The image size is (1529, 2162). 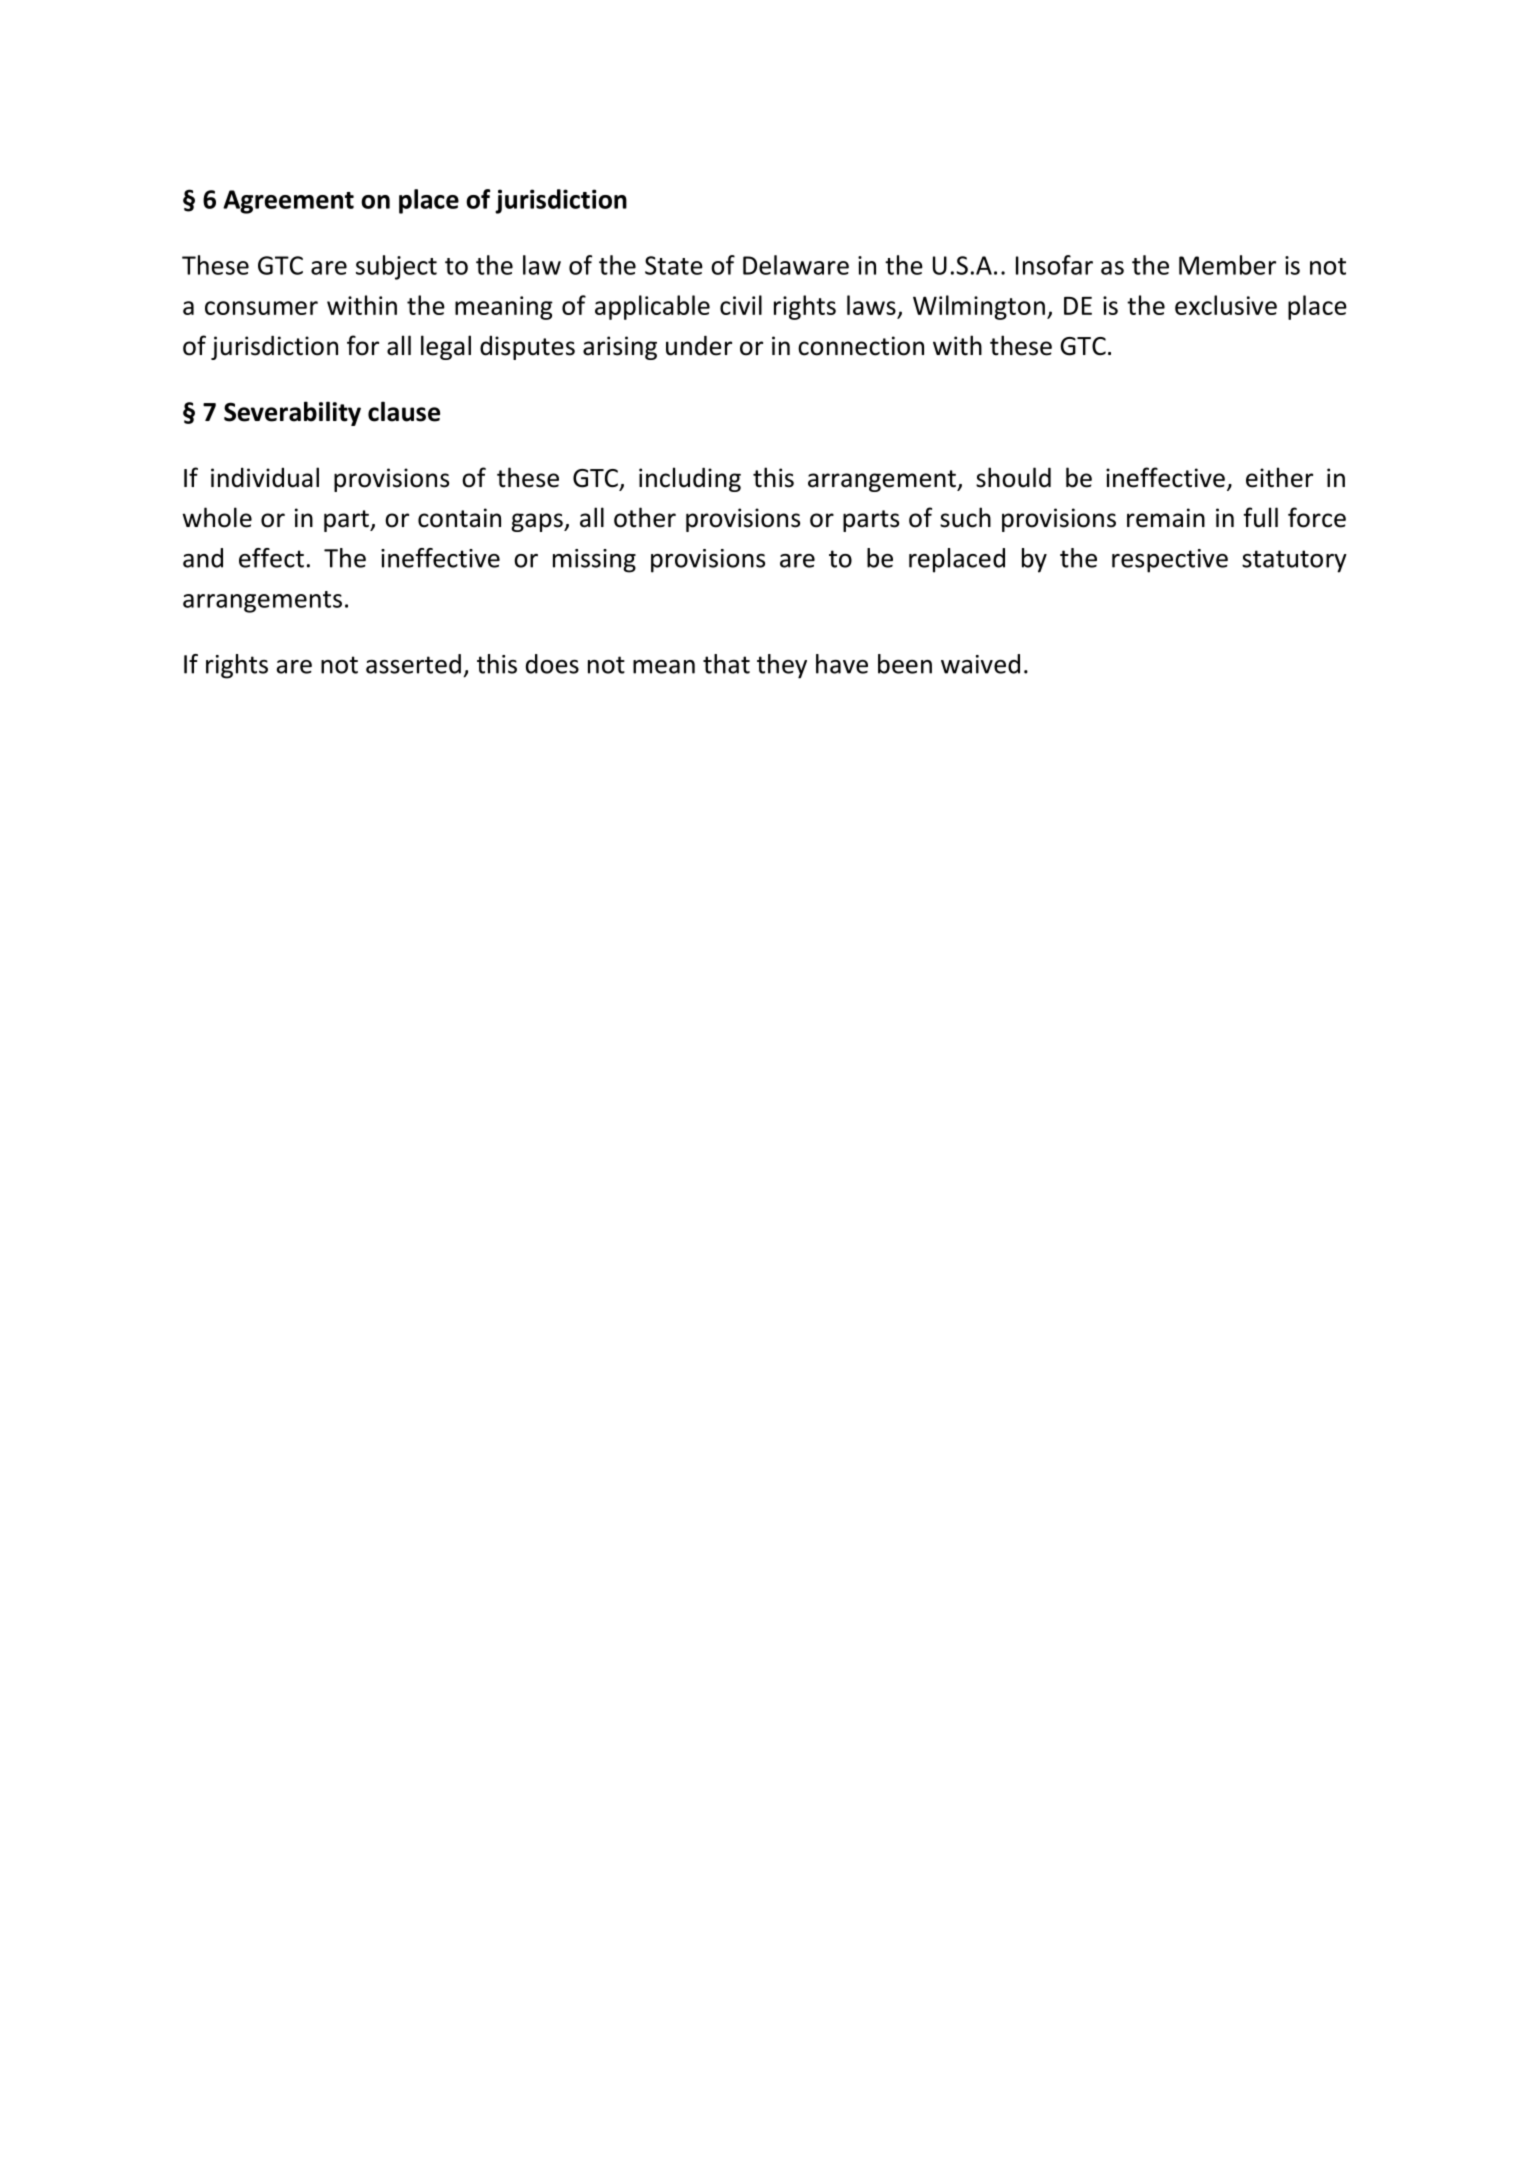 I want to click on waived, so click(x=980, y=664).
